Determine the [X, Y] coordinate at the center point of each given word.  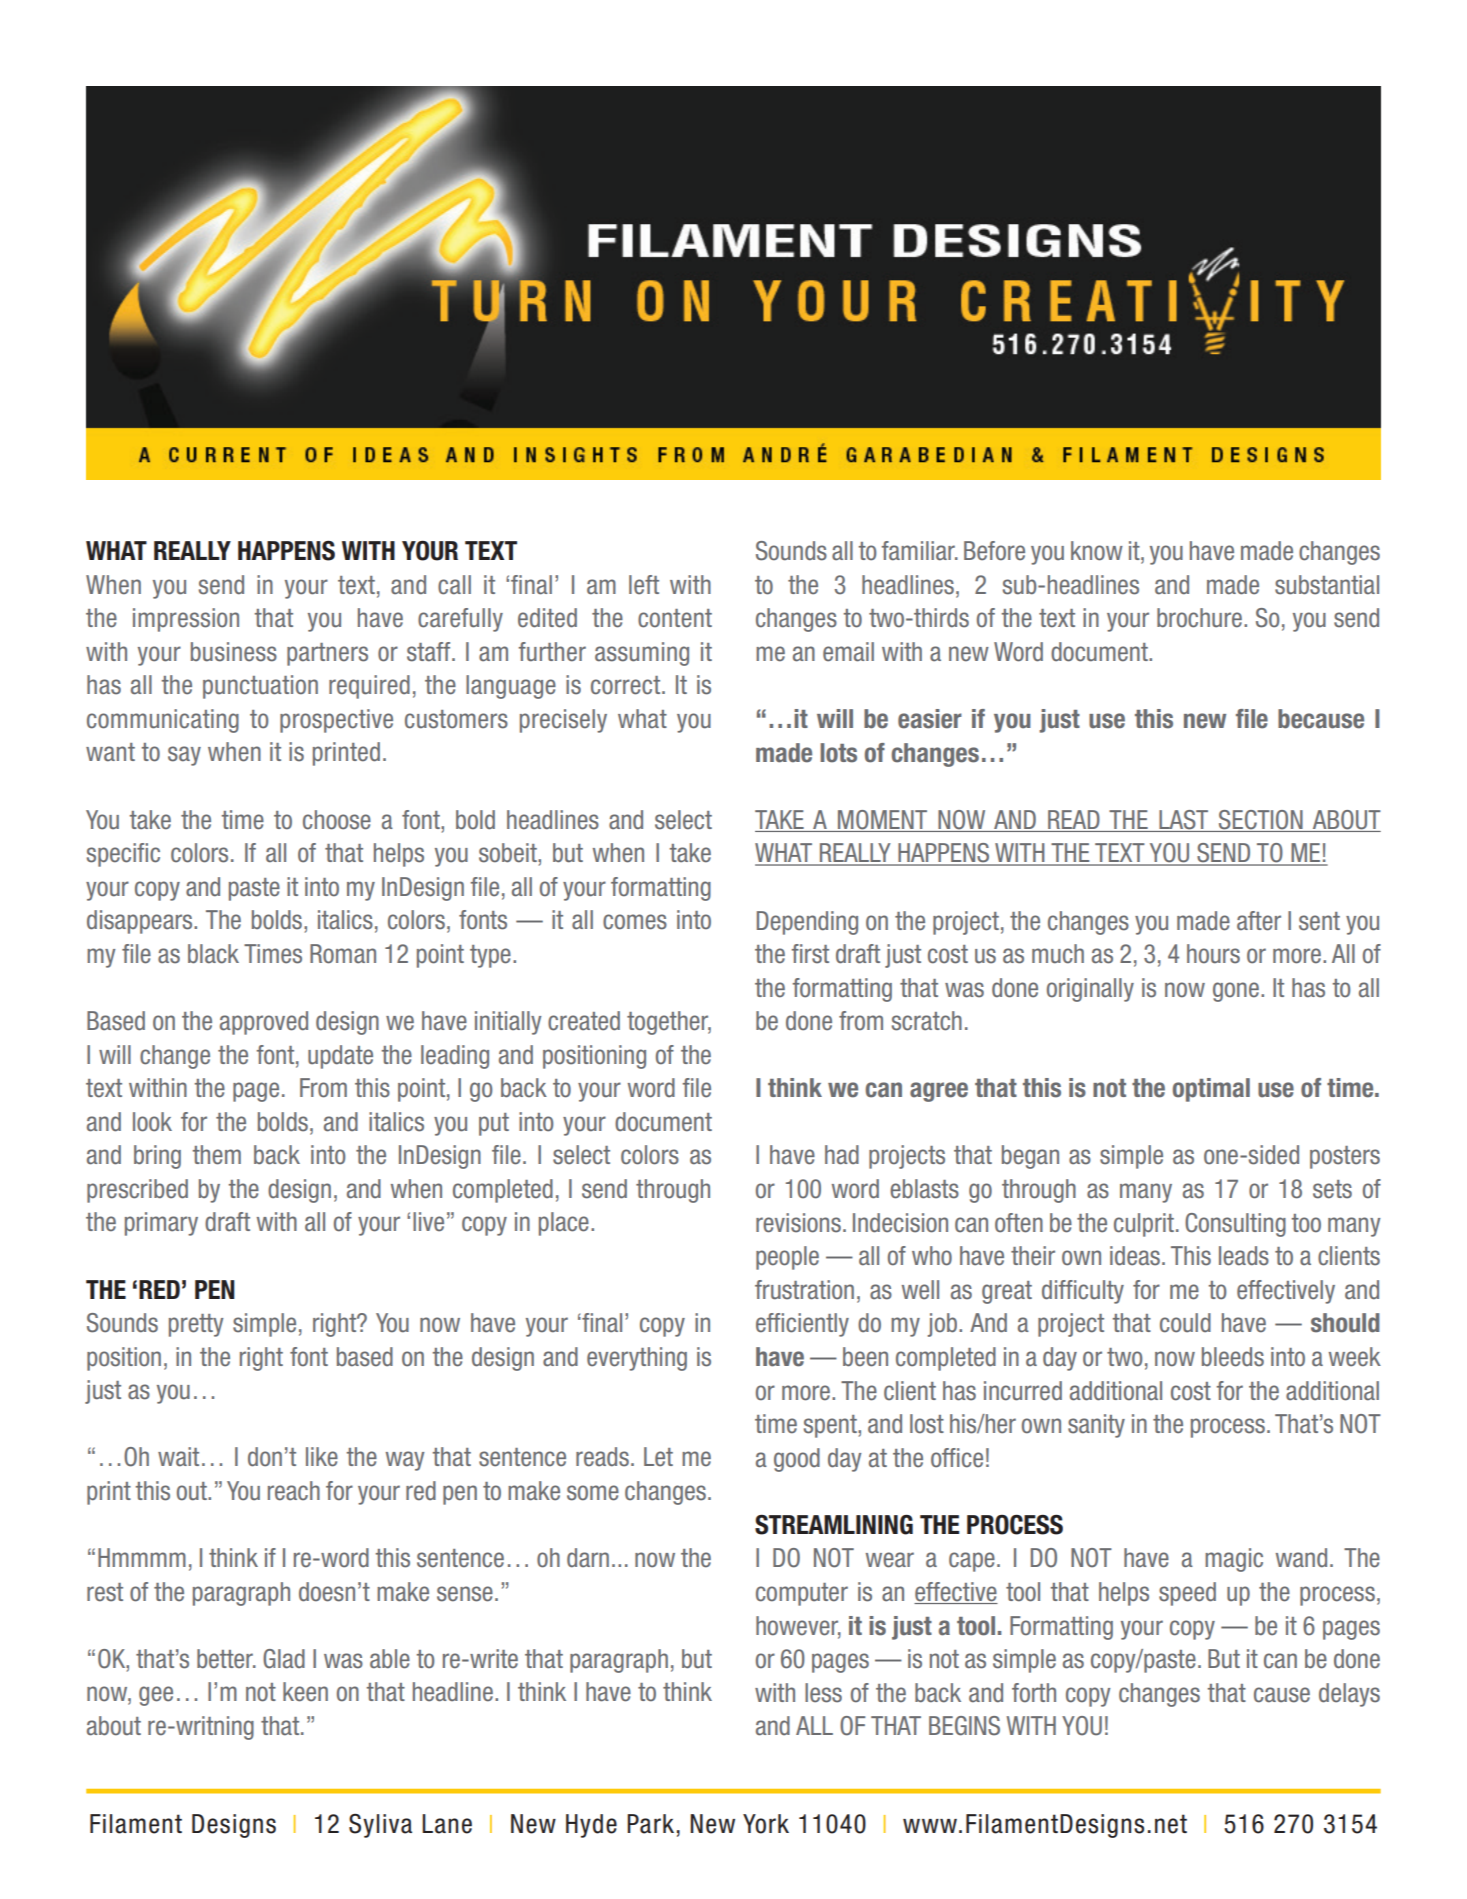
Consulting [1235, 1225]
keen [305, 1692]
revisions [798, 1223]
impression [186, 620]
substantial [1327, 585]
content [675, 618]
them [216, 1155]
